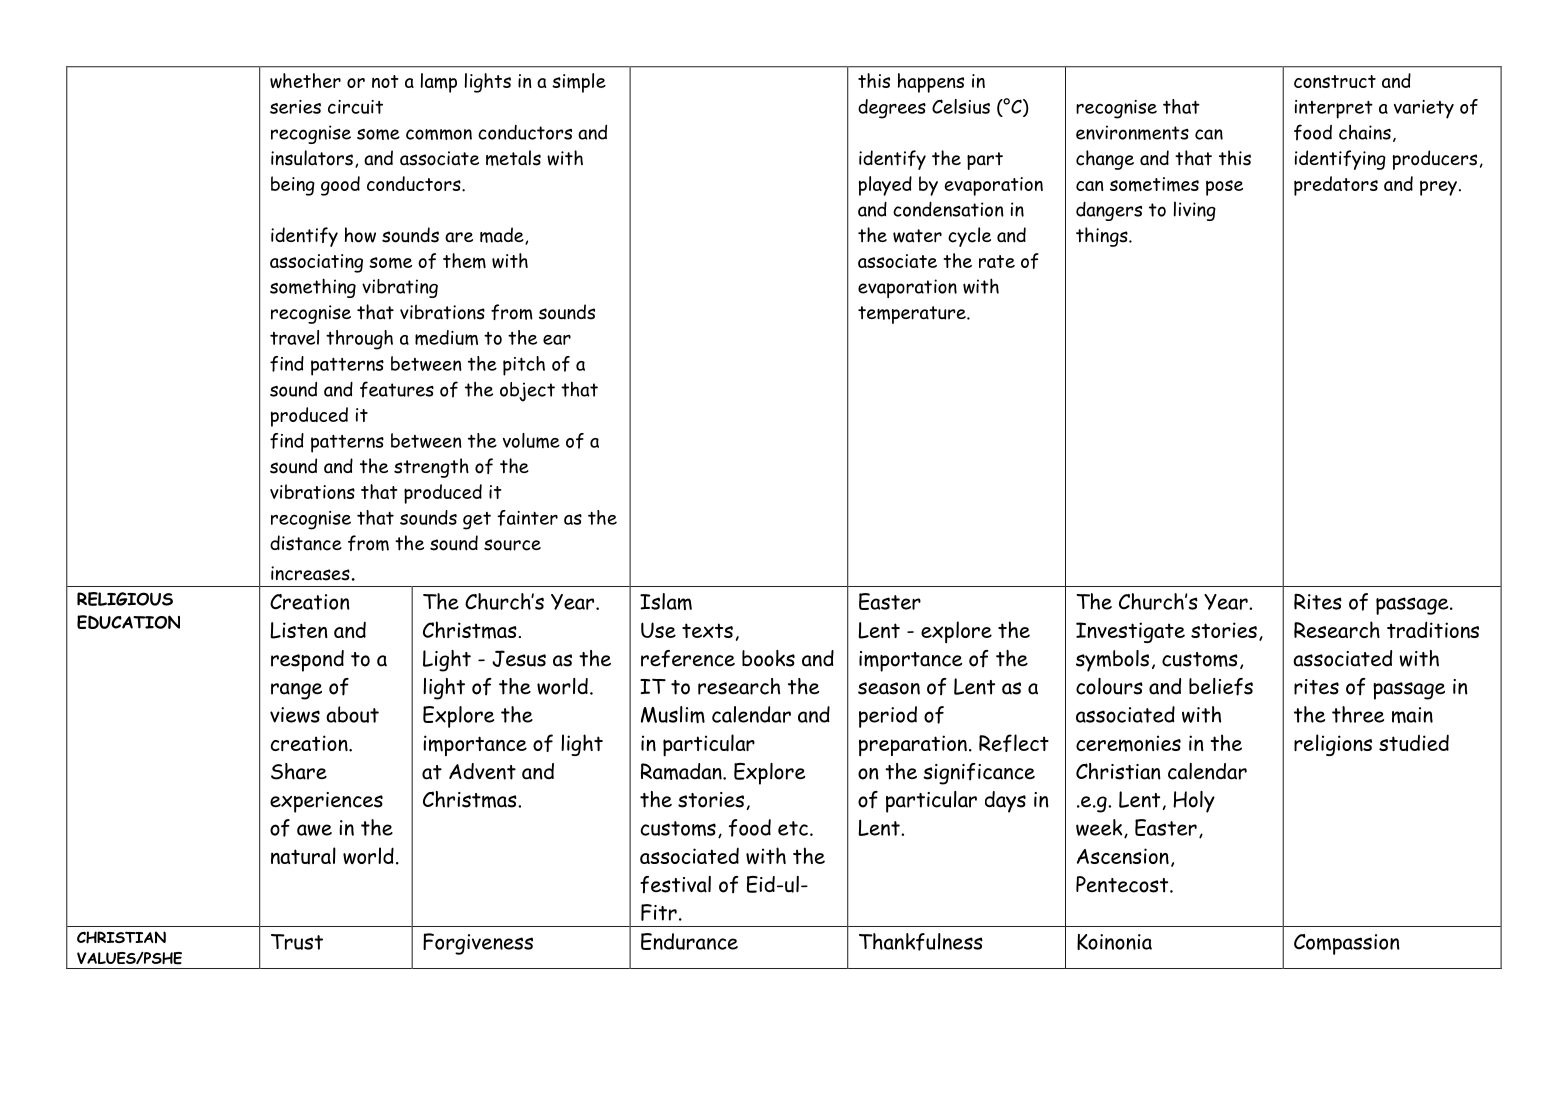 Image resolution: width=1552 pixels, height=1097 pixels. Describe the element at coordinates (689, 941) in the image. I see `Endurance` at that location.
